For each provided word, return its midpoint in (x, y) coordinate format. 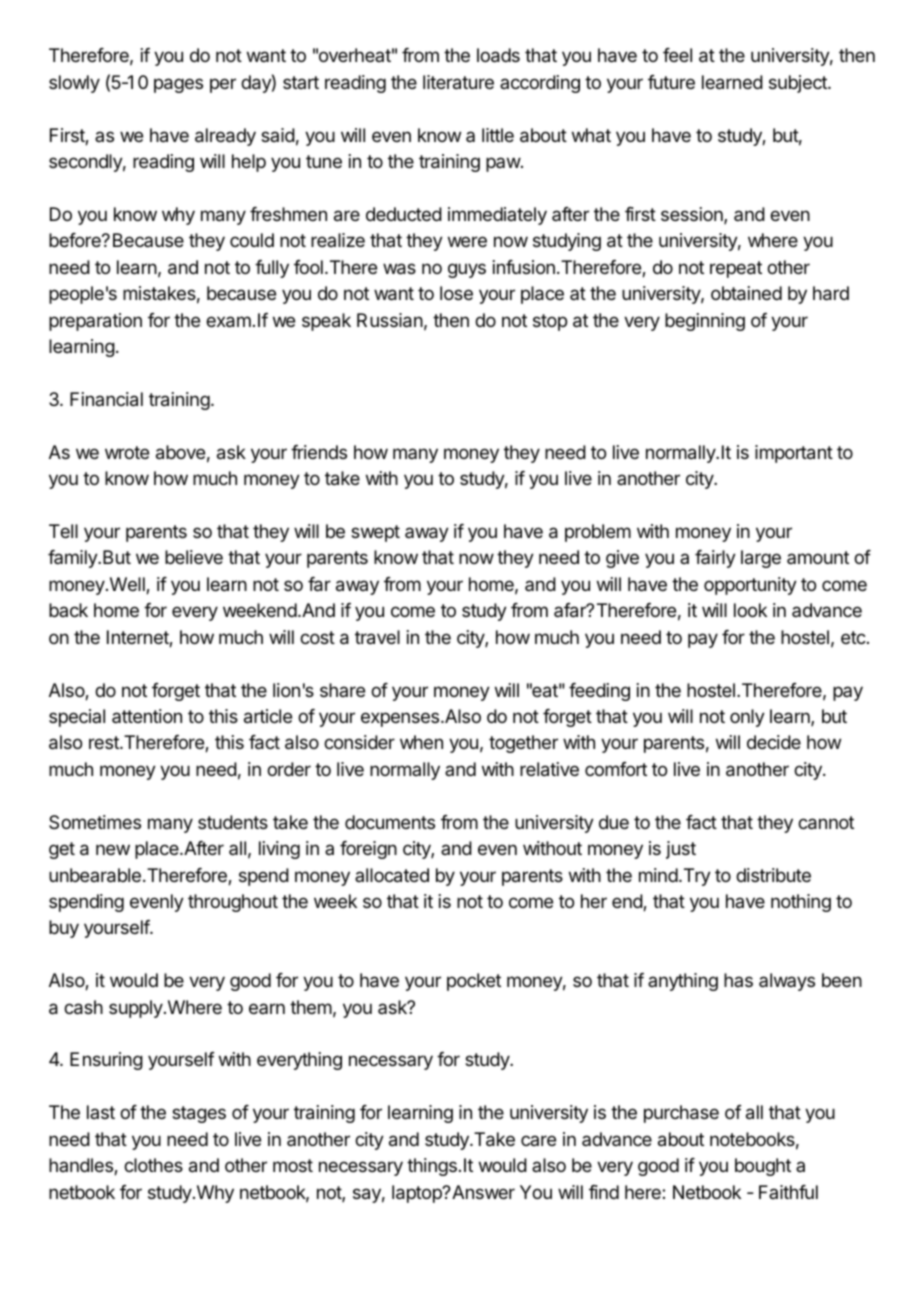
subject (799, 84)
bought (763, 1167)
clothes (153, 1165)
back (68, 610)
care (538, 1140)
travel (377, 637)
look (750, 610)
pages (178, 85)
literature (458, 82)
